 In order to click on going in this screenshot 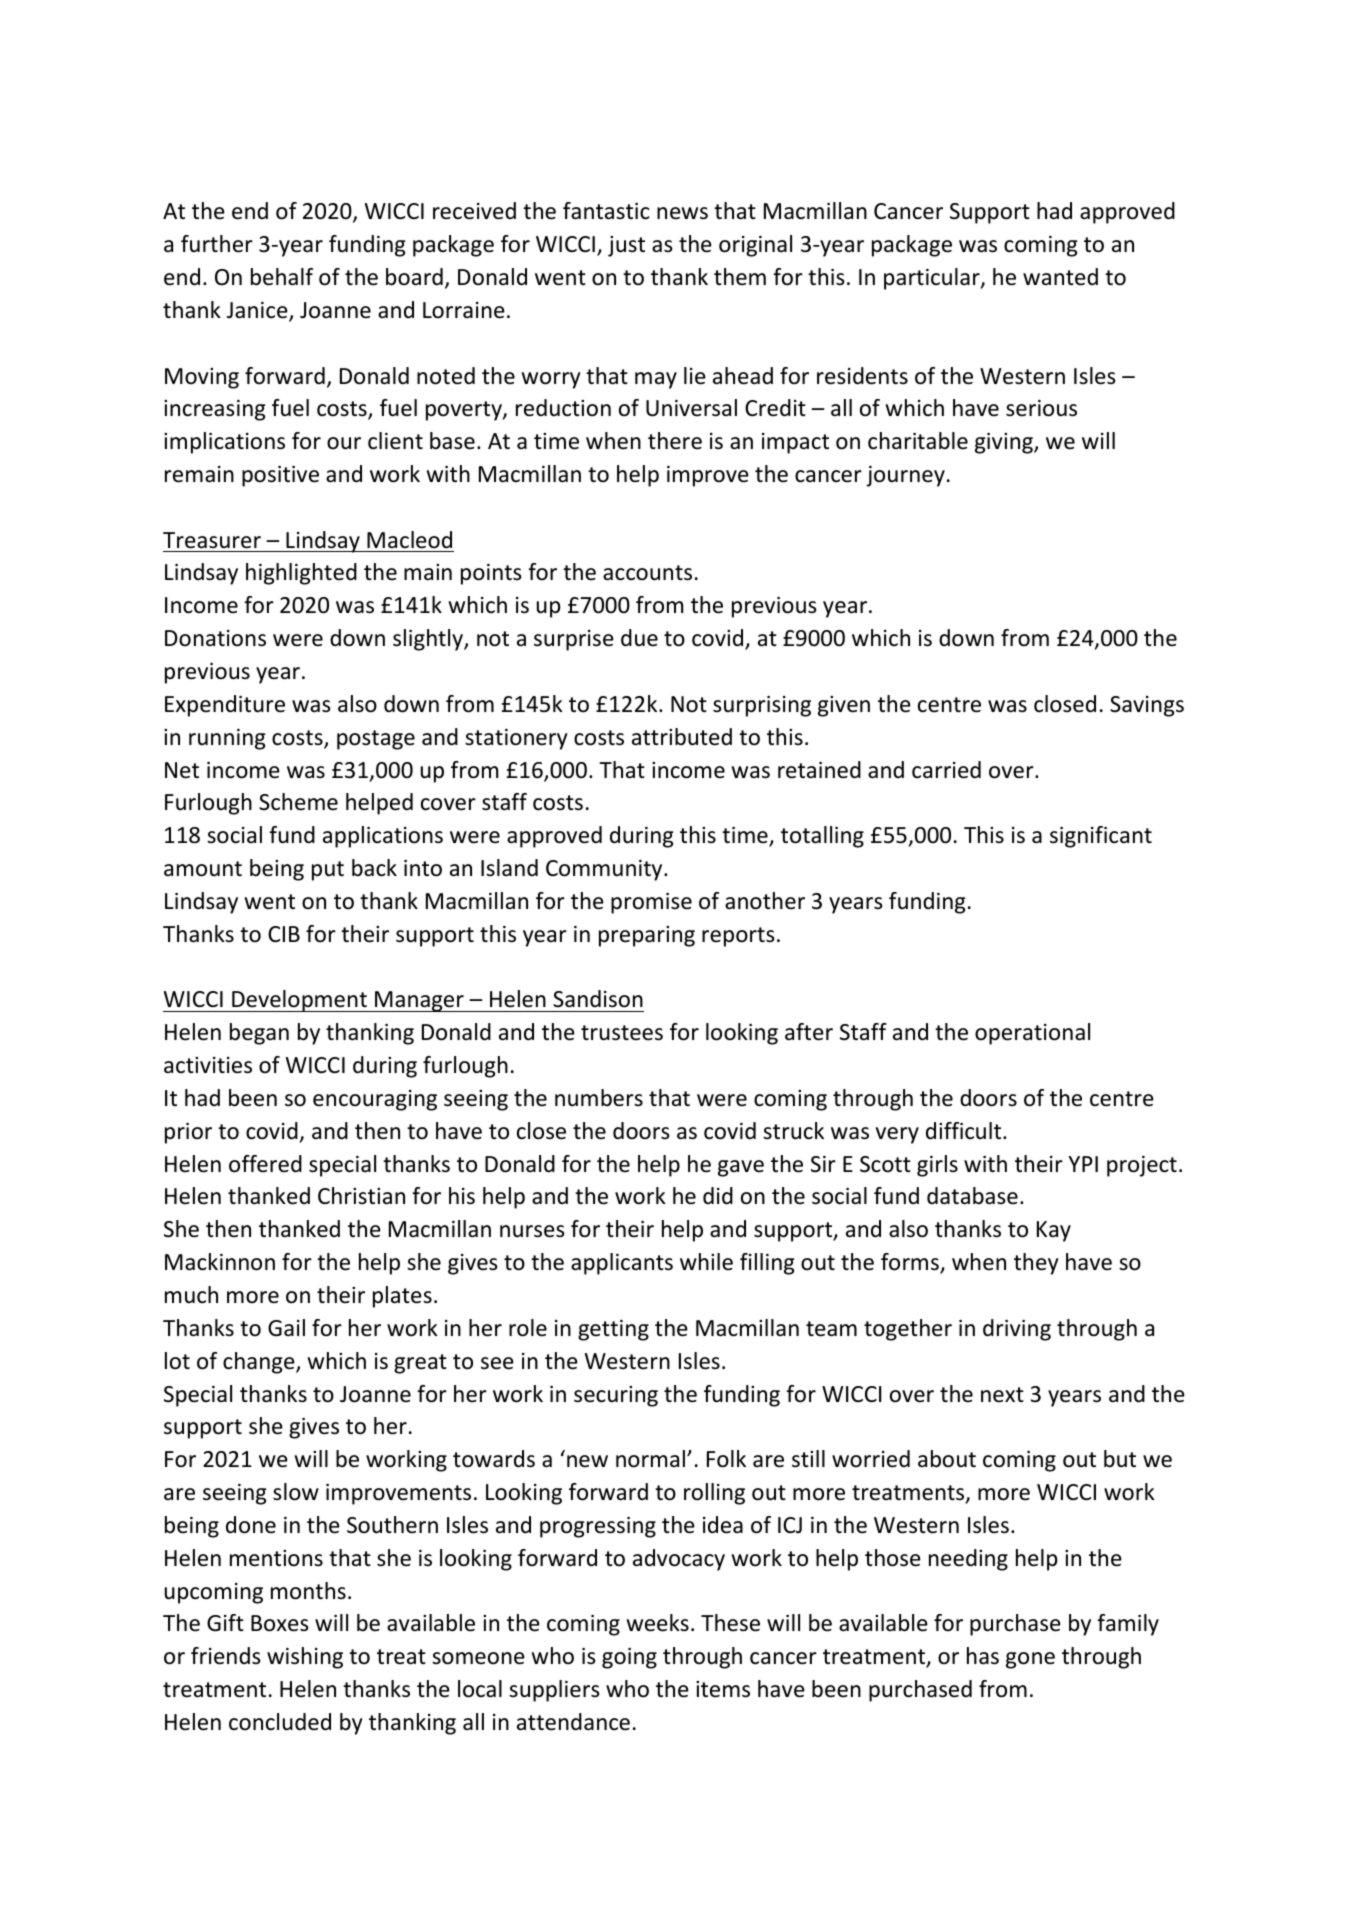, I will do `click(629, 1658)`.
